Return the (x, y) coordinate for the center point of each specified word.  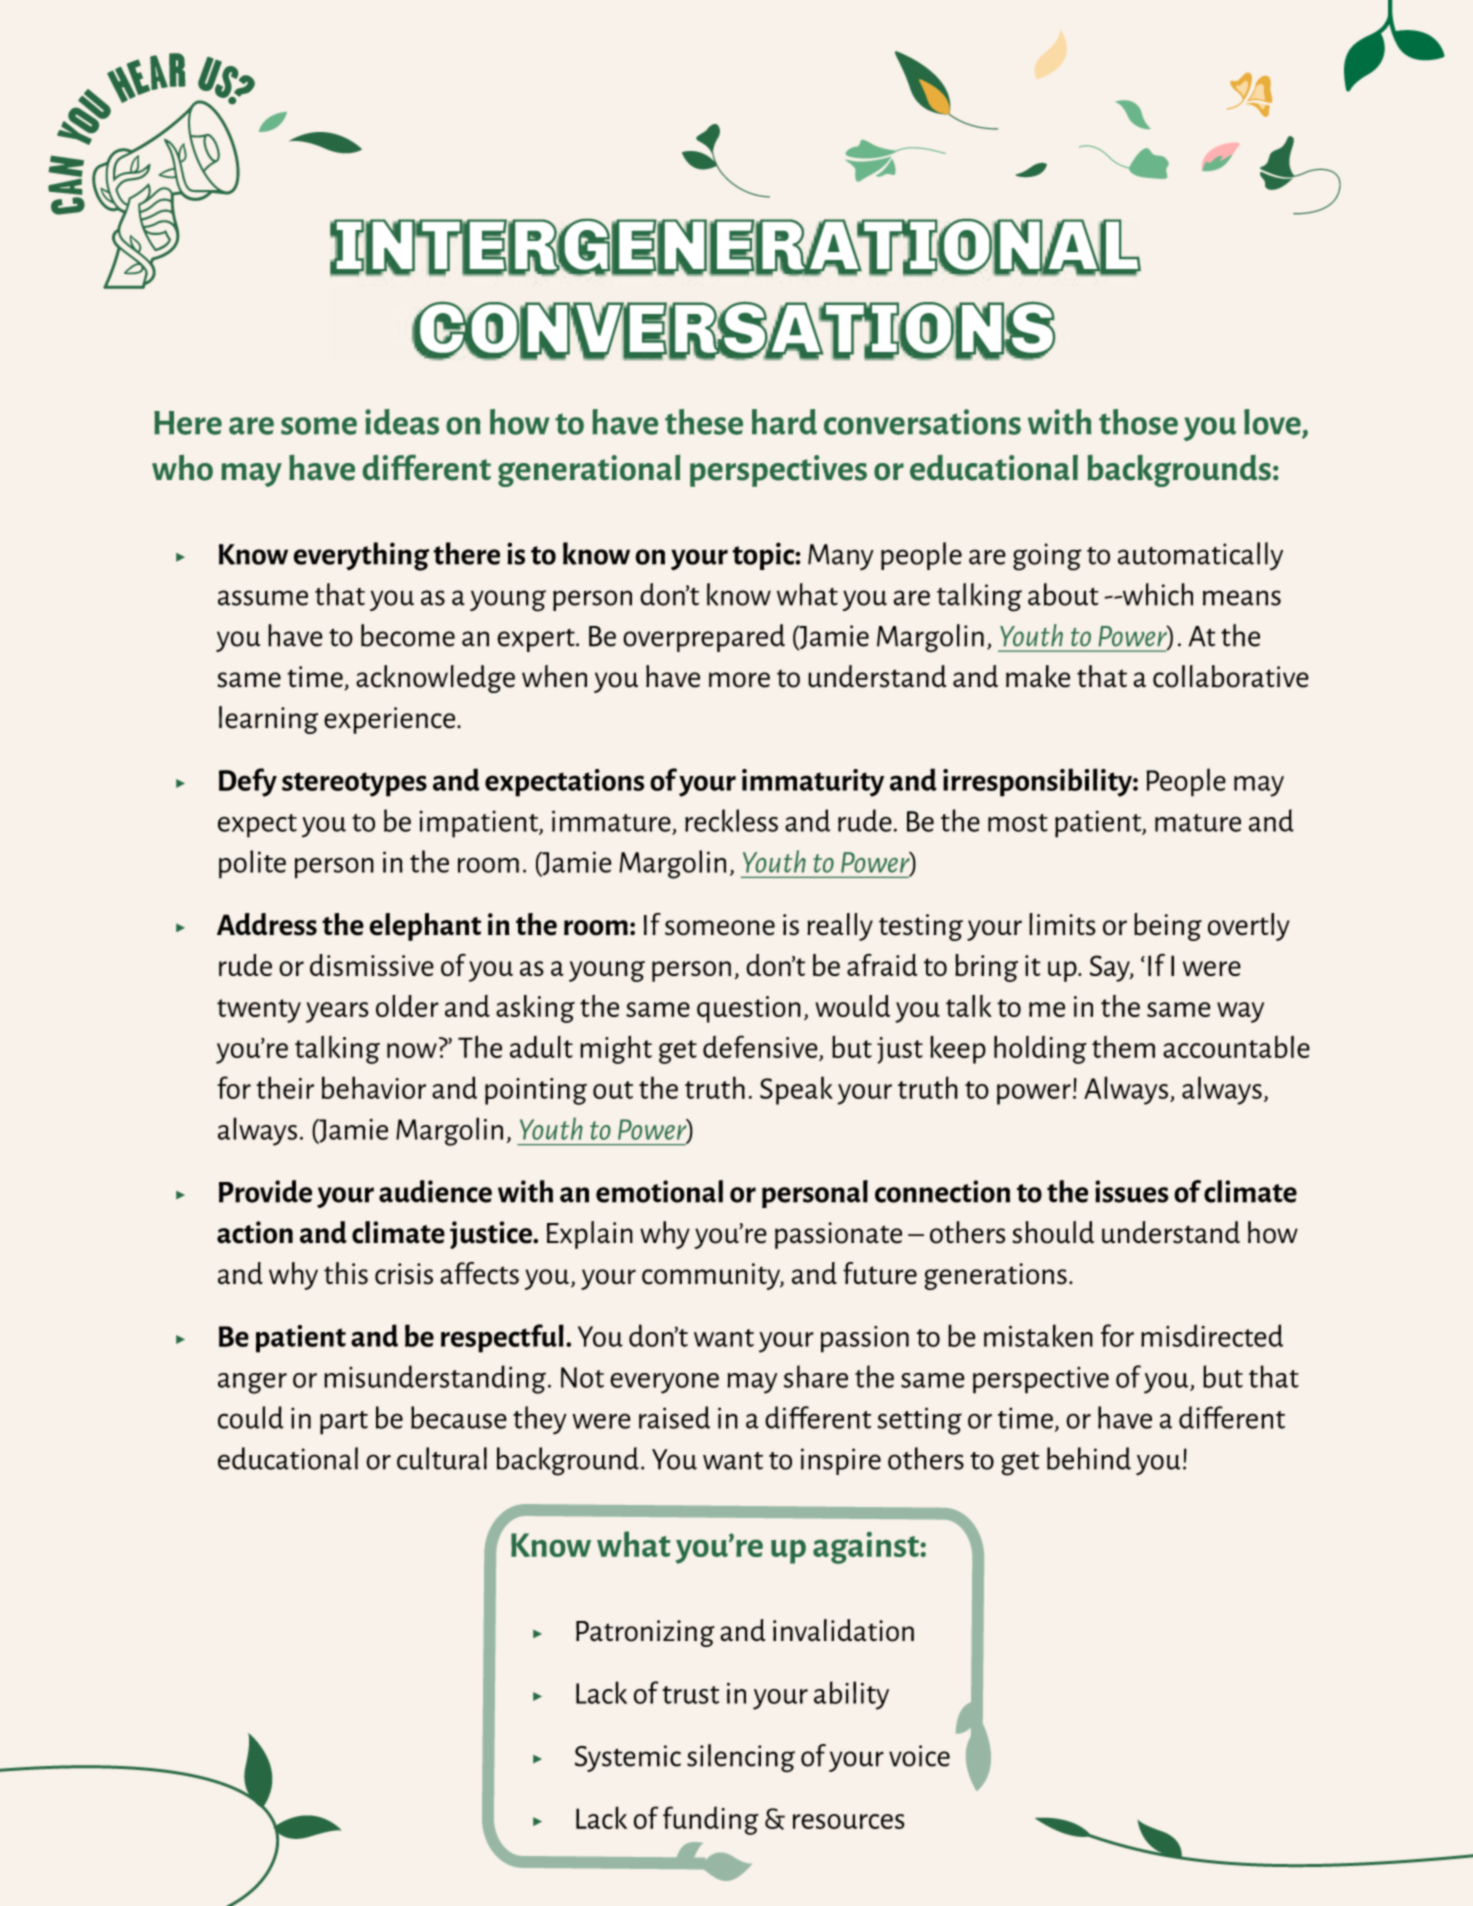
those (1138, 422)
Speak (796, 1090)
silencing (741, 1758)
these (704, 422)
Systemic (628, 1758)
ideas (402, 422)
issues (1132, 1191)
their (285, 1087)
